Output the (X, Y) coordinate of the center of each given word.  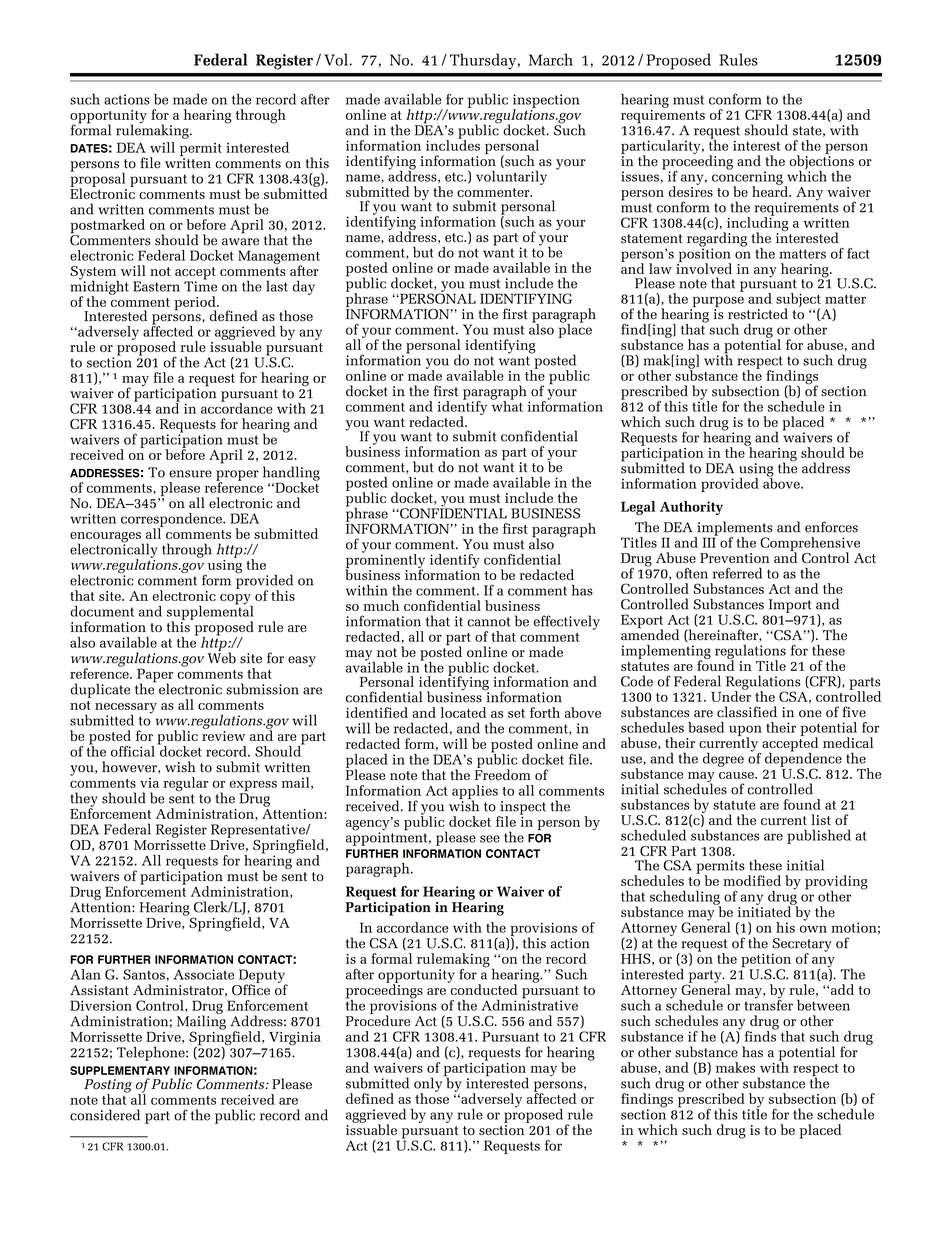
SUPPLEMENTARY (120, 1070)
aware (240, 242)
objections (821, 162)
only (429, 1084)
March (551, 59)
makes (735, 1067)
